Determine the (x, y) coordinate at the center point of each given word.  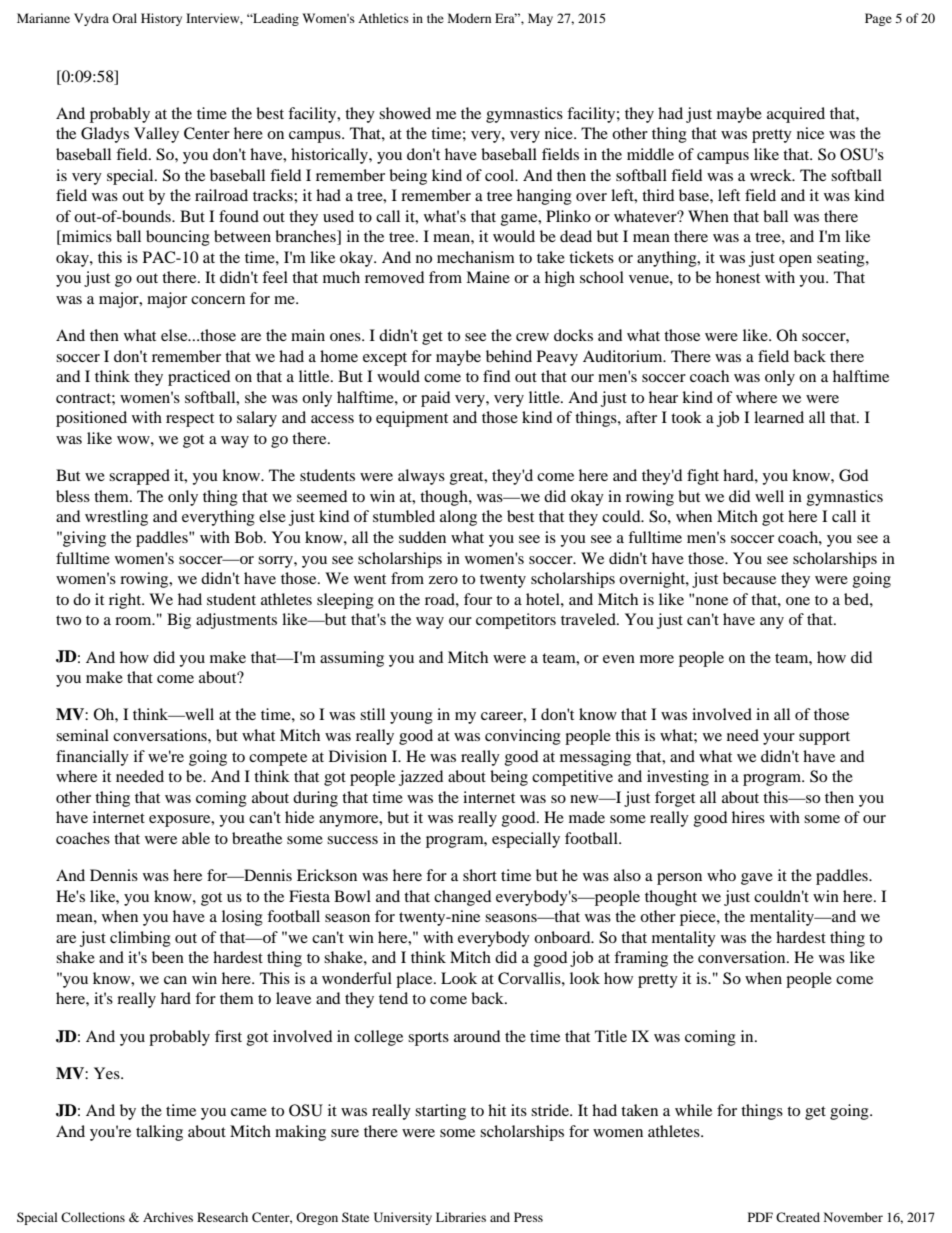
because (749, 578)
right (126, 601)
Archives (168, 1217)
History (161, 19)
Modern (469, 18)
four (478, 599)
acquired (796, 115)
